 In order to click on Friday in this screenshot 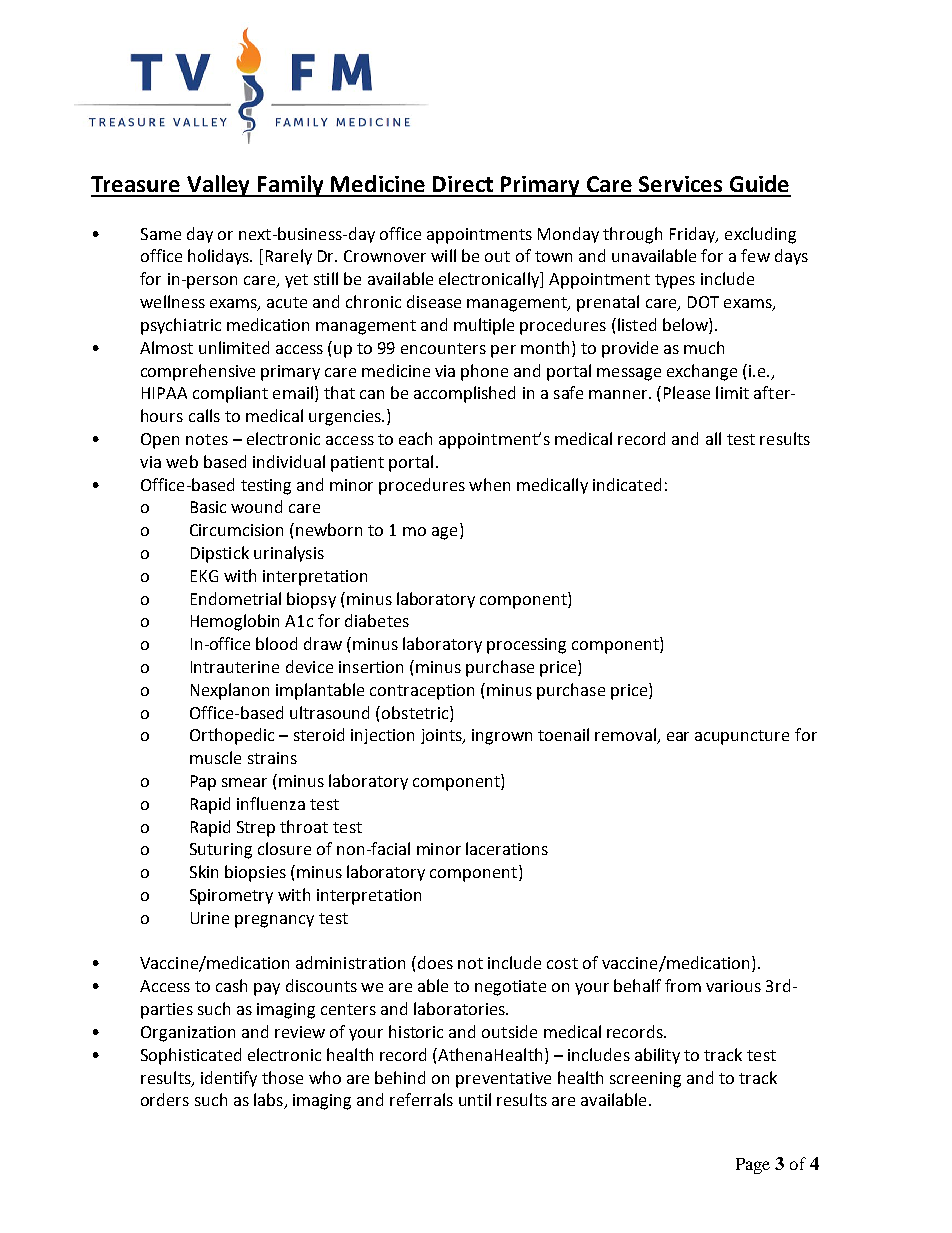, I will do `click(694, 235)`.
